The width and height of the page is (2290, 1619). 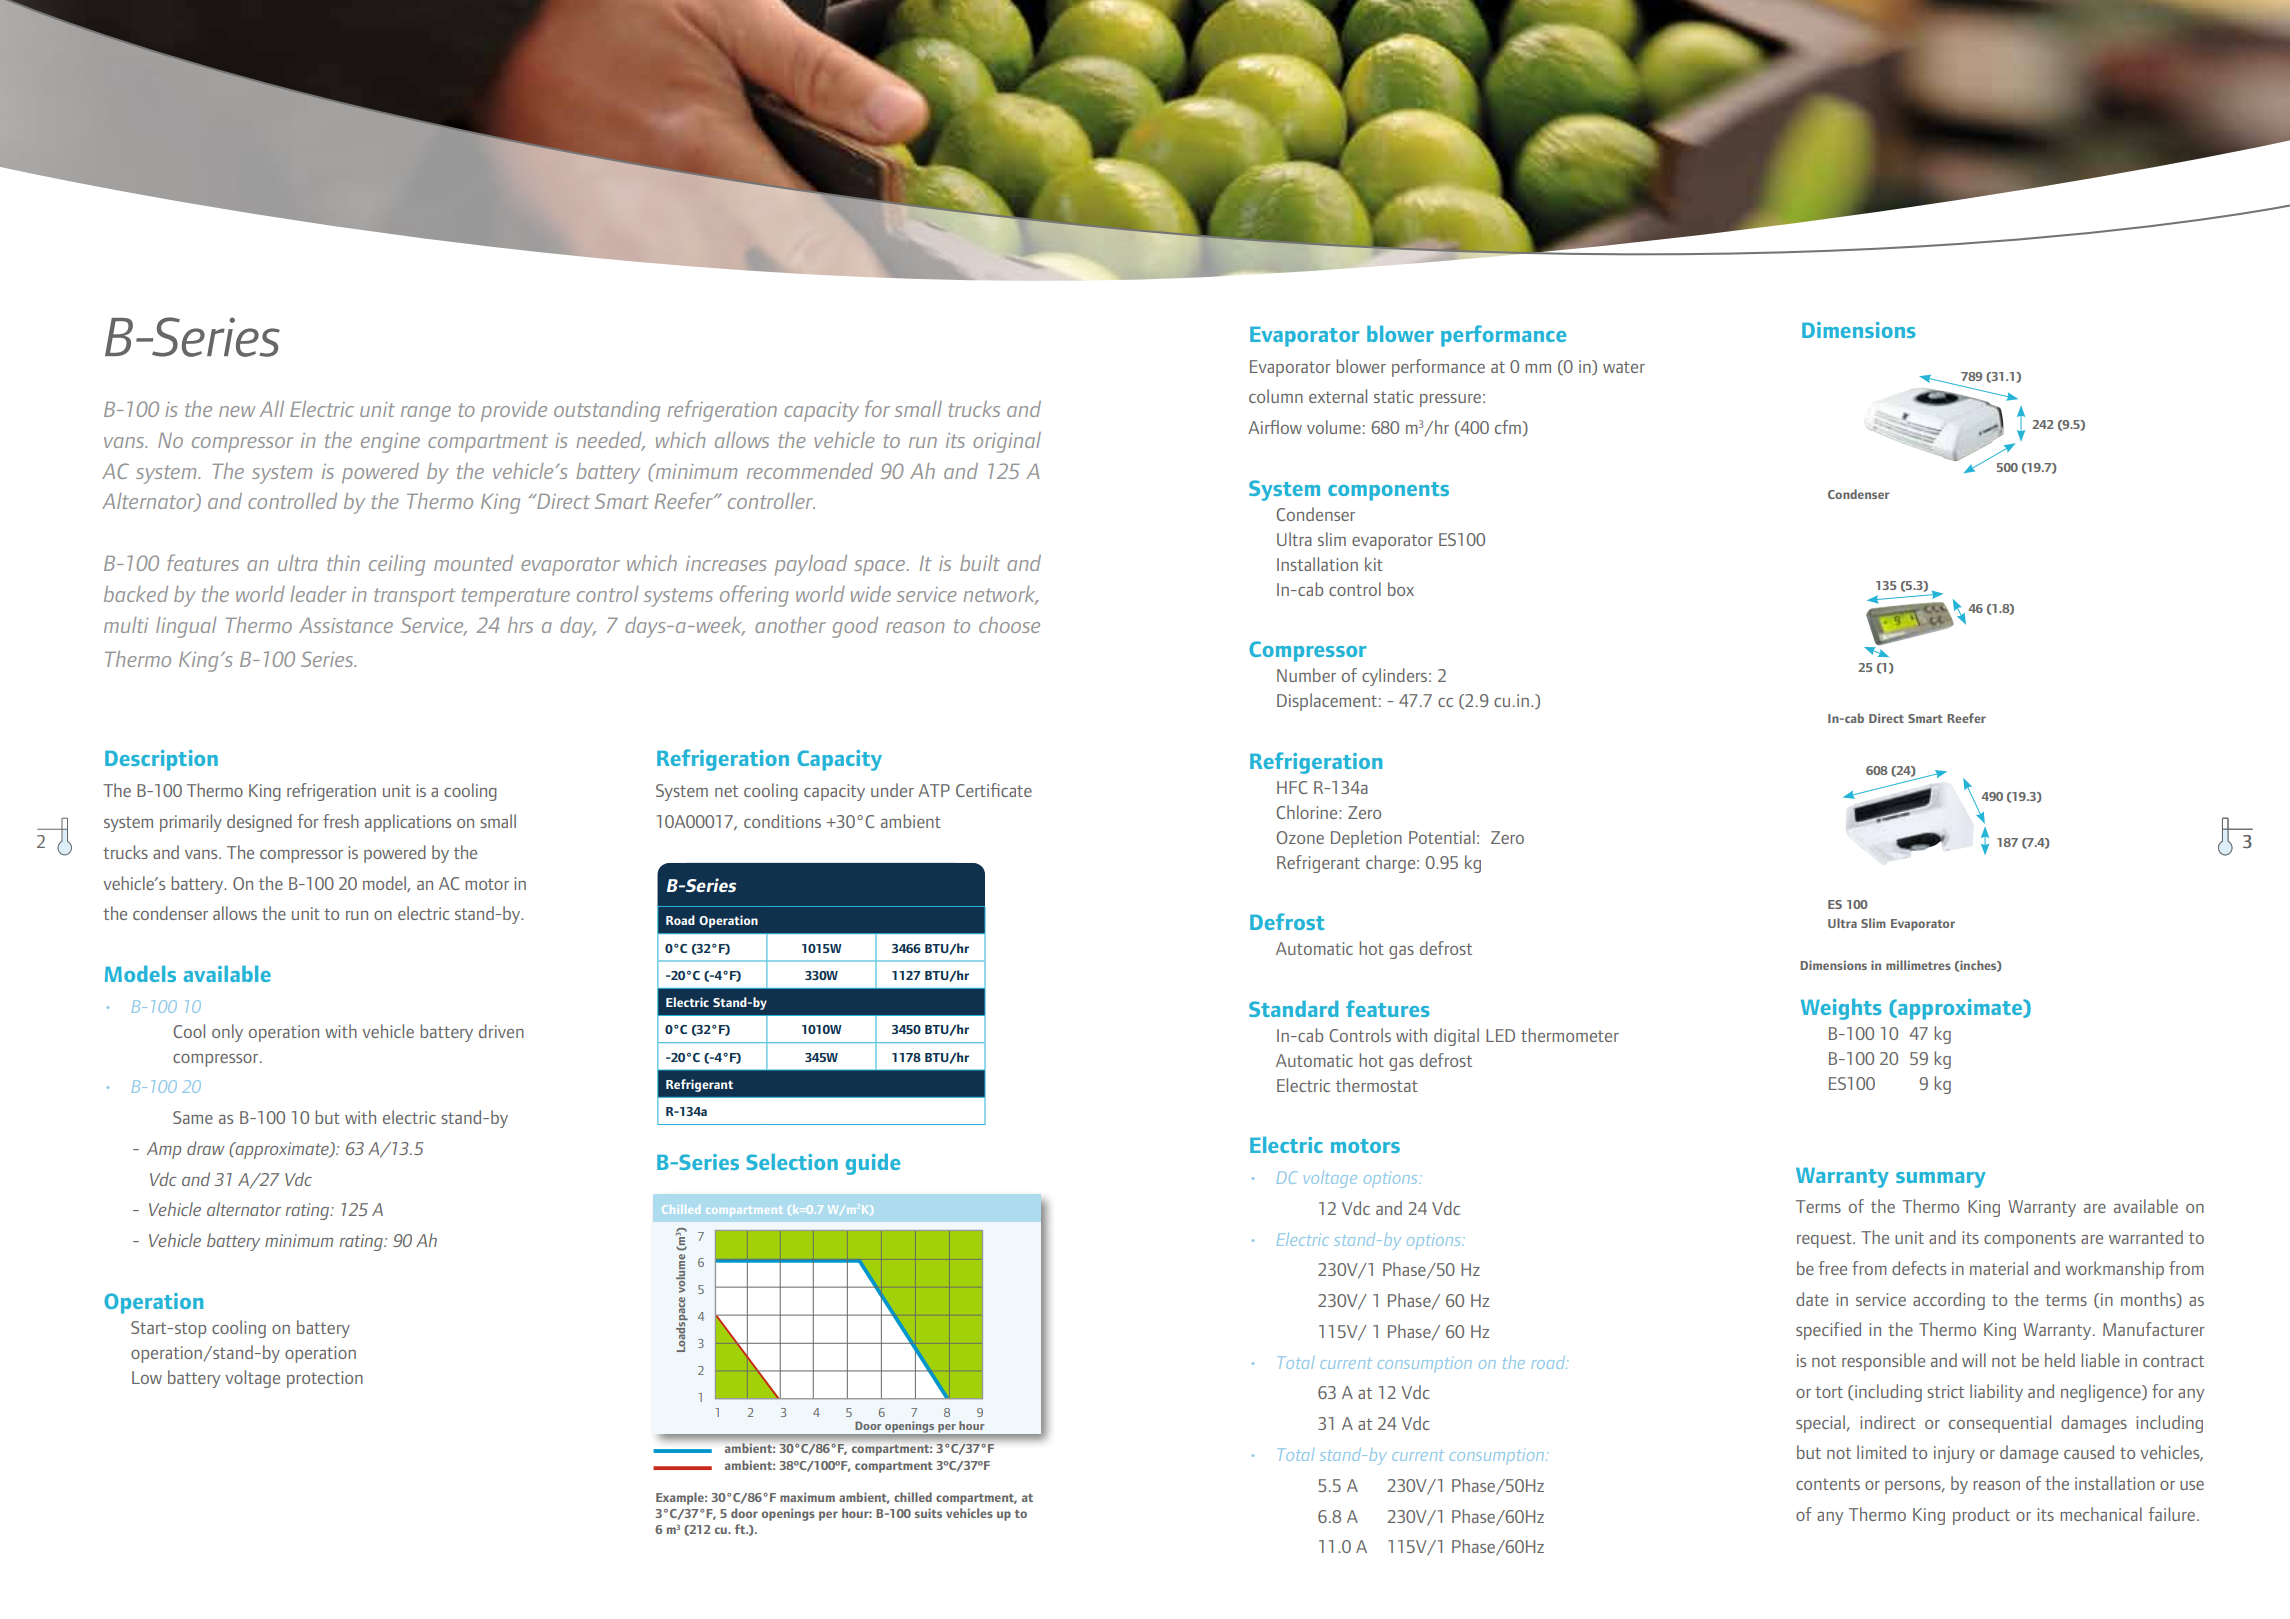 I want to click on HFC, so click(x=1292, y=787).
